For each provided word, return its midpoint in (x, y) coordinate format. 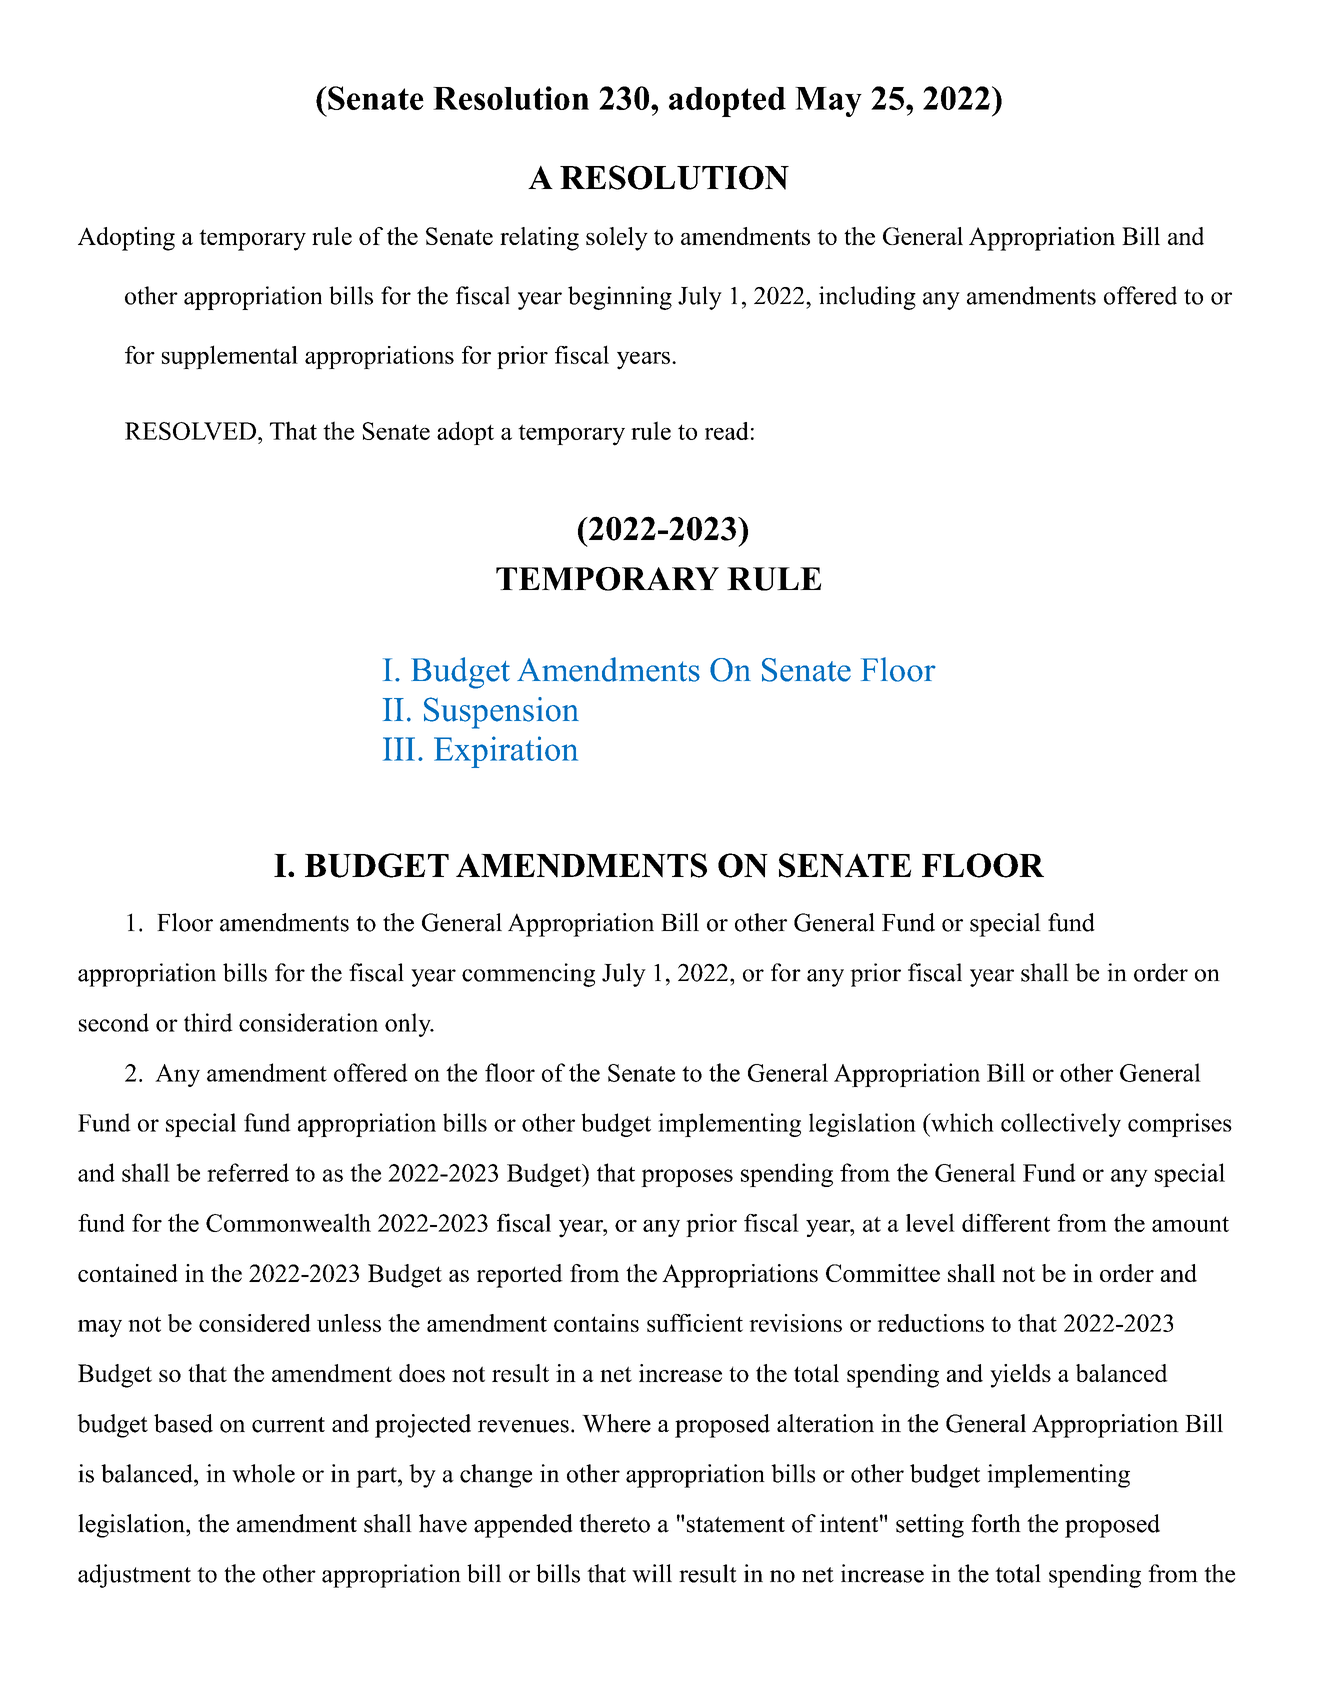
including (867, 298)
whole (263, 1473)
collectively (1061, 1125)
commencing (528, 975)
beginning (620, 298)
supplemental (230, 357)
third (208, 1022)
